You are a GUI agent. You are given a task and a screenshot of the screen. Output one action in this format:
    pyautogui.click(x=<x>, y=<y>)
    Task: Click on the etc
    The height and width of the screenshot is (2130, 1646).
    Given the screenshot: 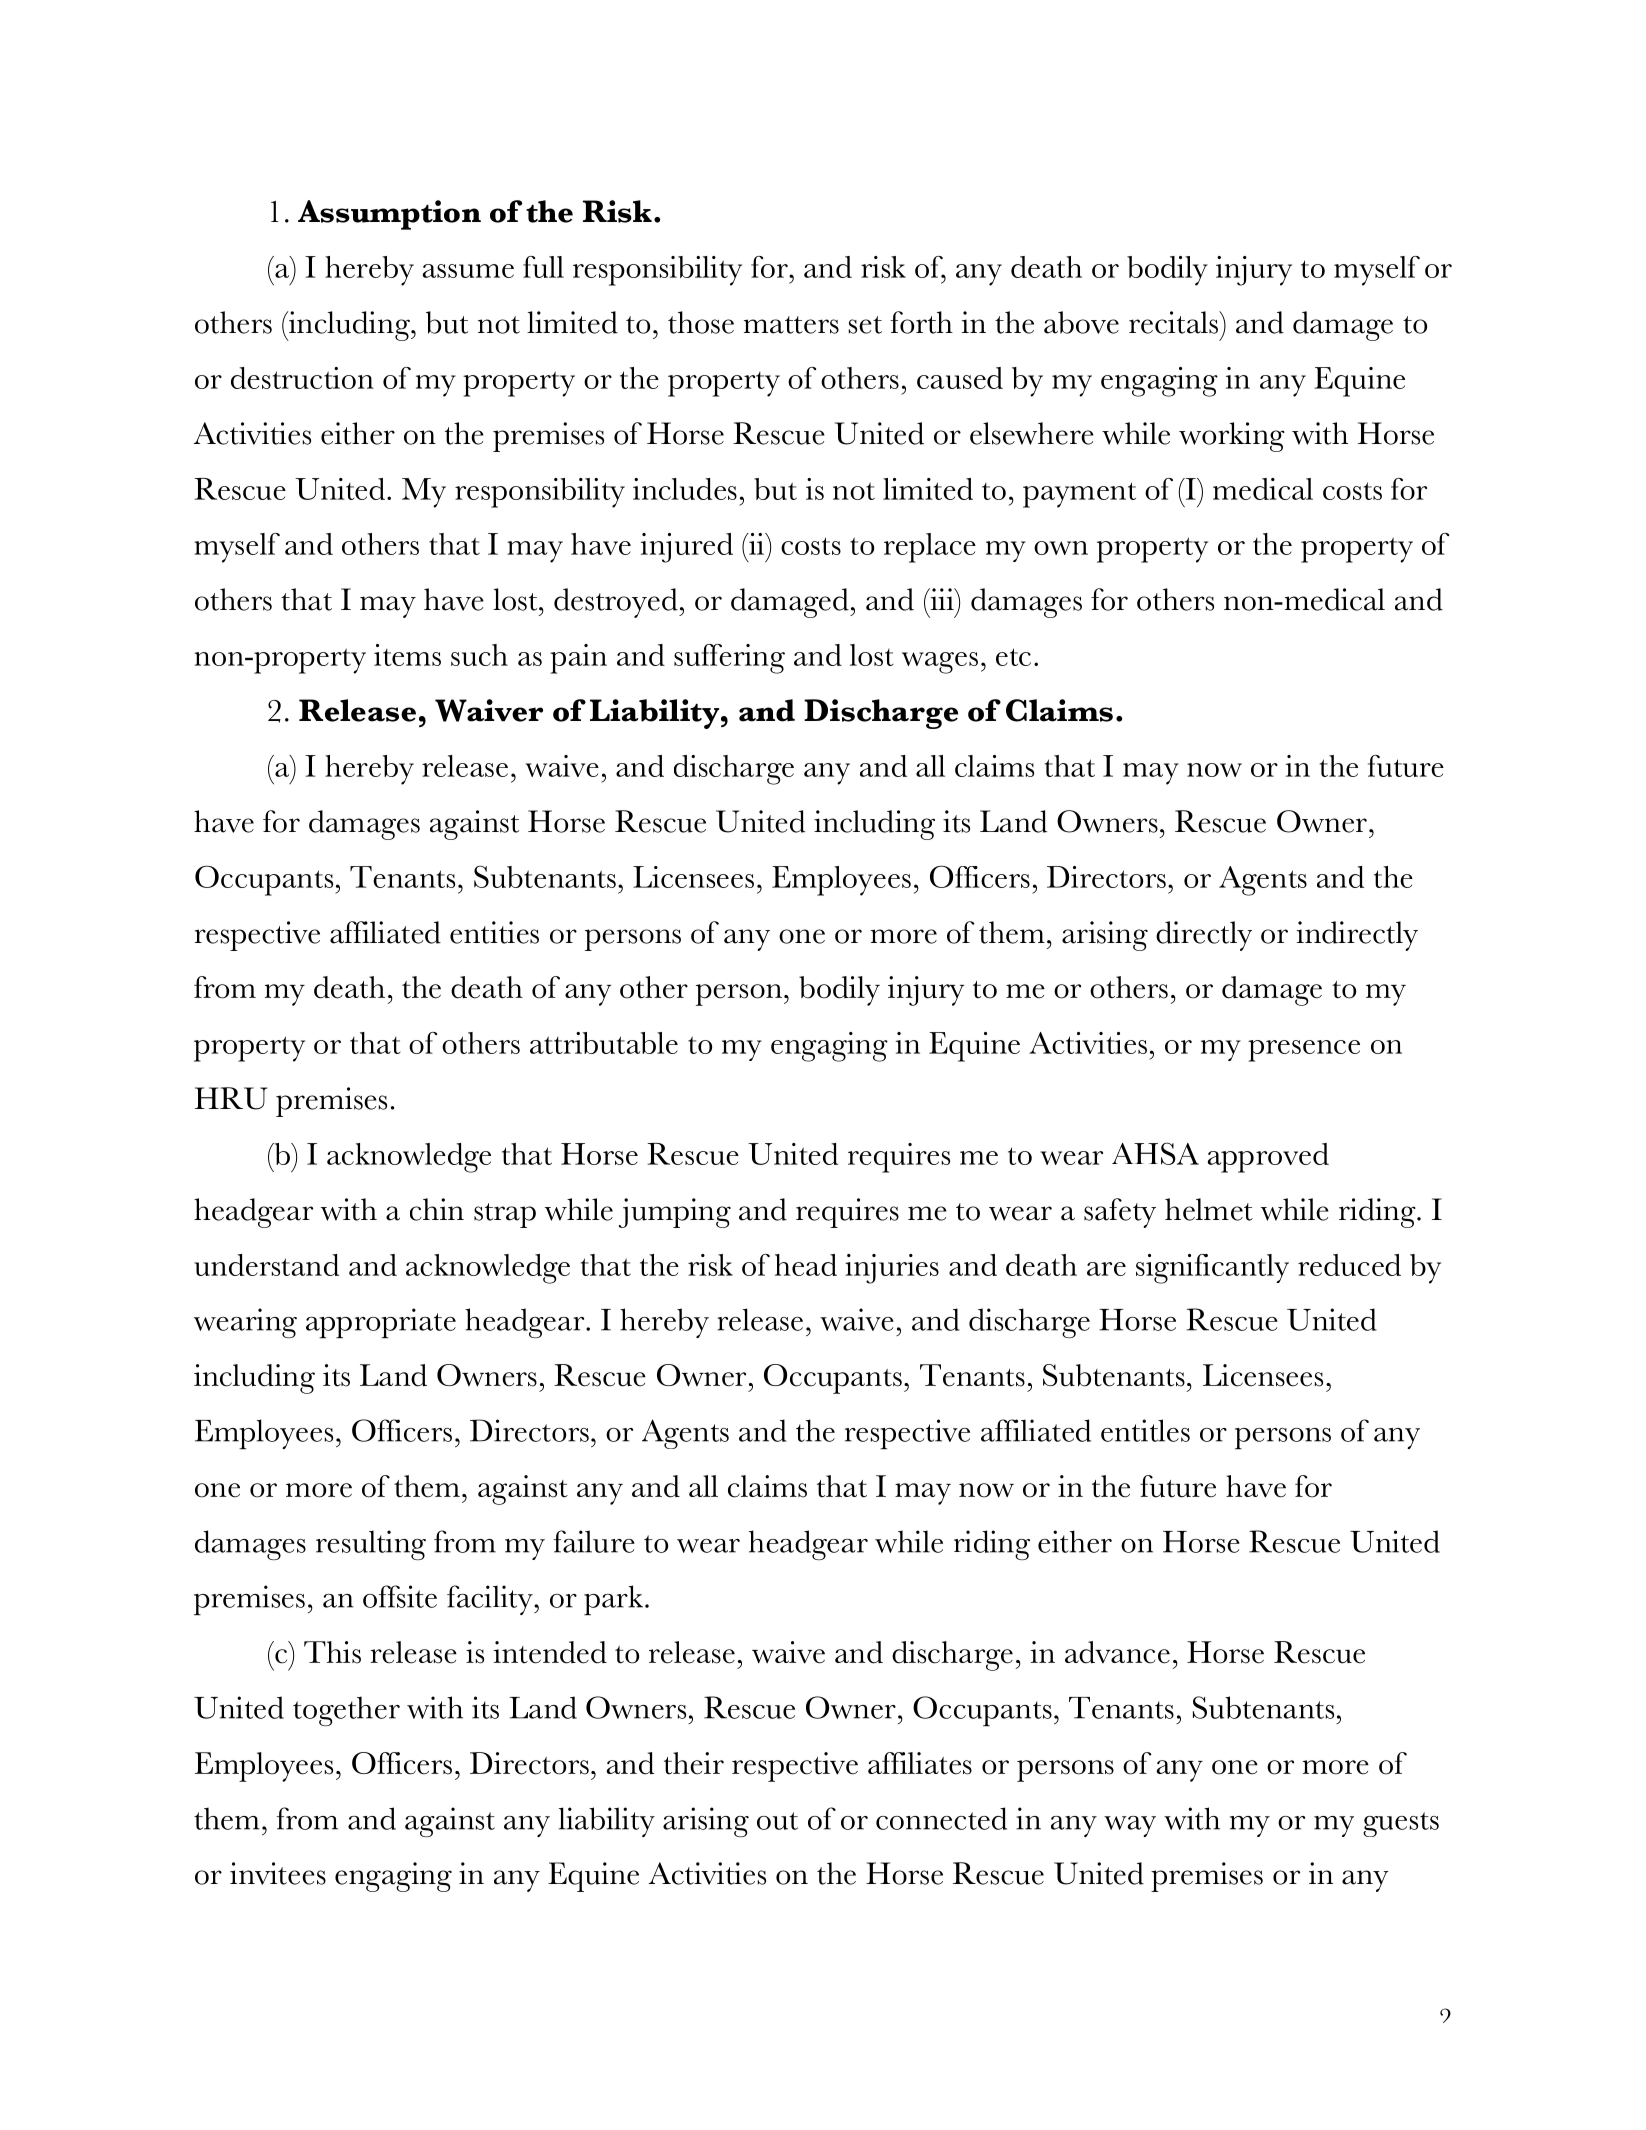 What is the action you would take?
    pyautogui.click(x=1013, y=657)
